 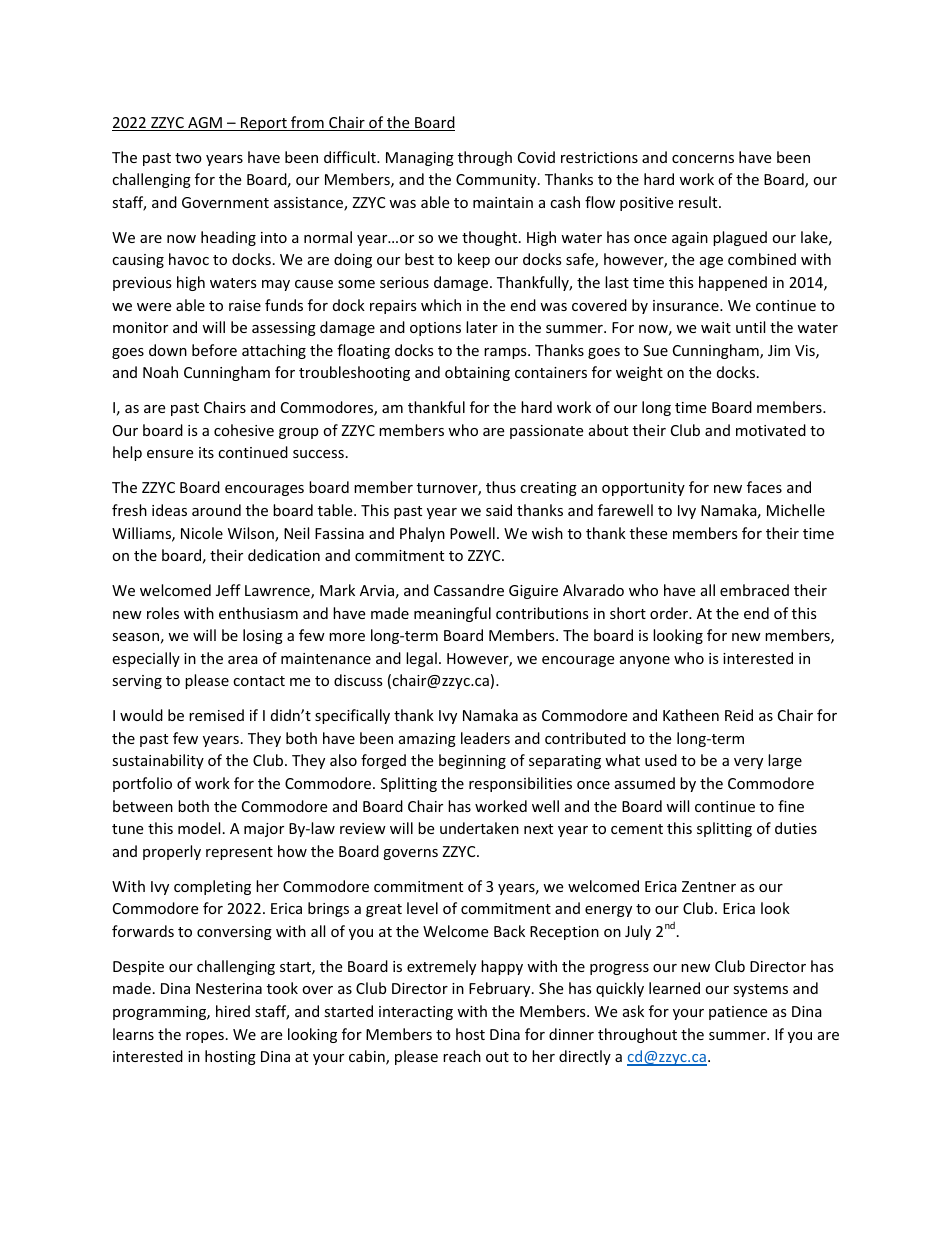 What do you see at coordinates (477, 373) in the image?
I see `obtaining` at bounding box center [477, 373].
